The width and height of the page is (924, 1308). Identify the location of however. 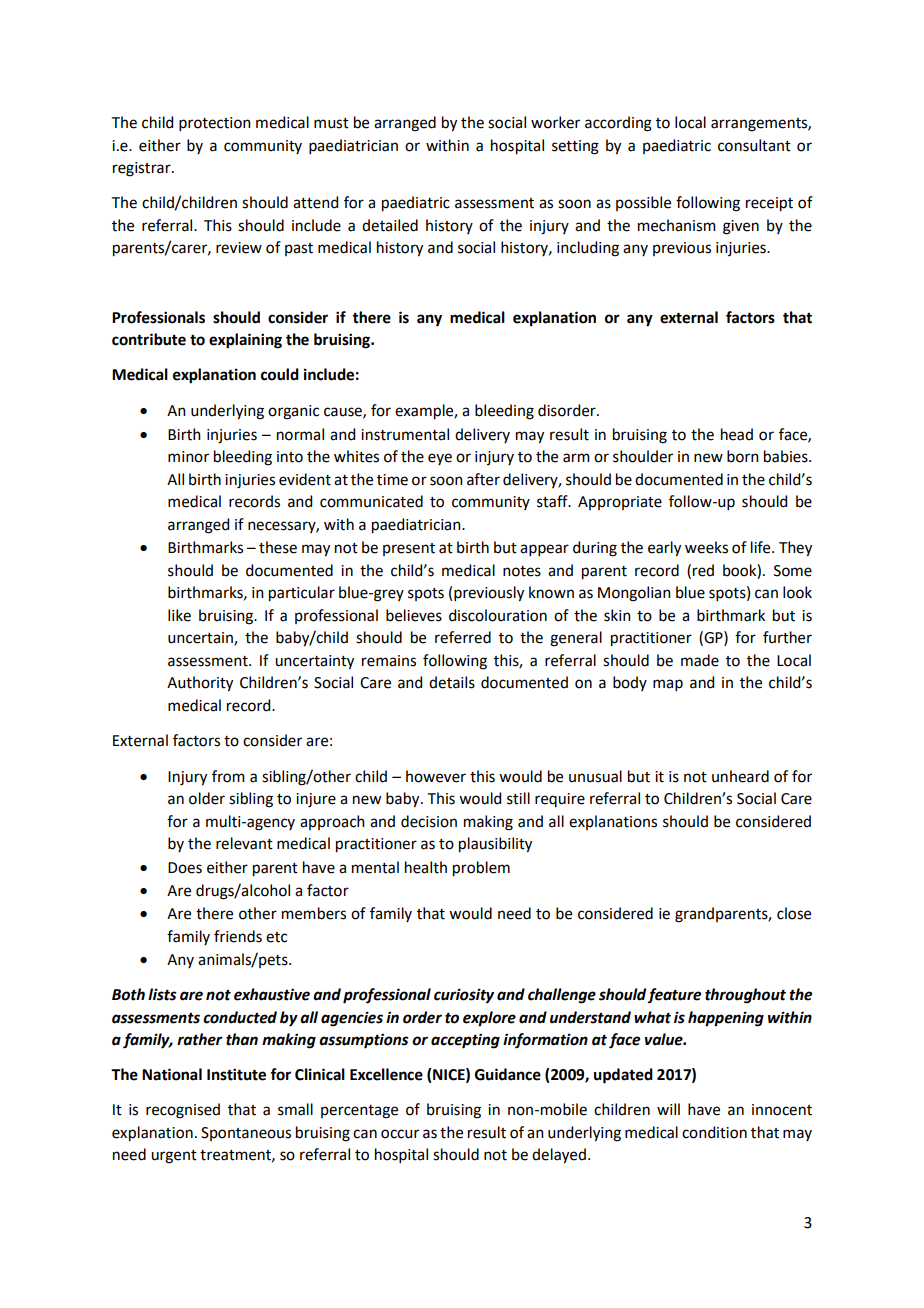
(436, 776).
